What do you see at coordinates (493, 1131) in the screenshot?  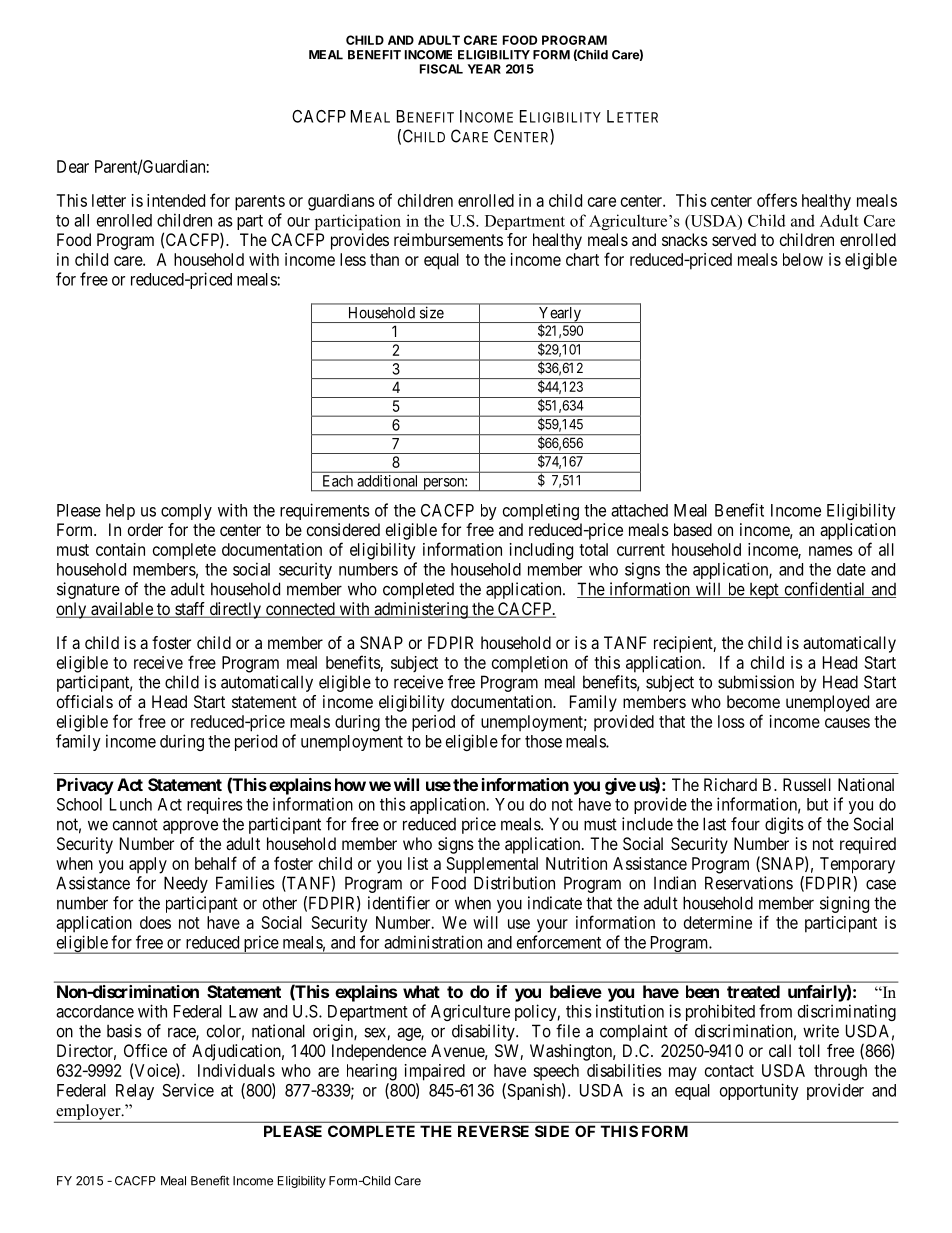 I see `REVERSE` at bounding box center [493, 1131].
